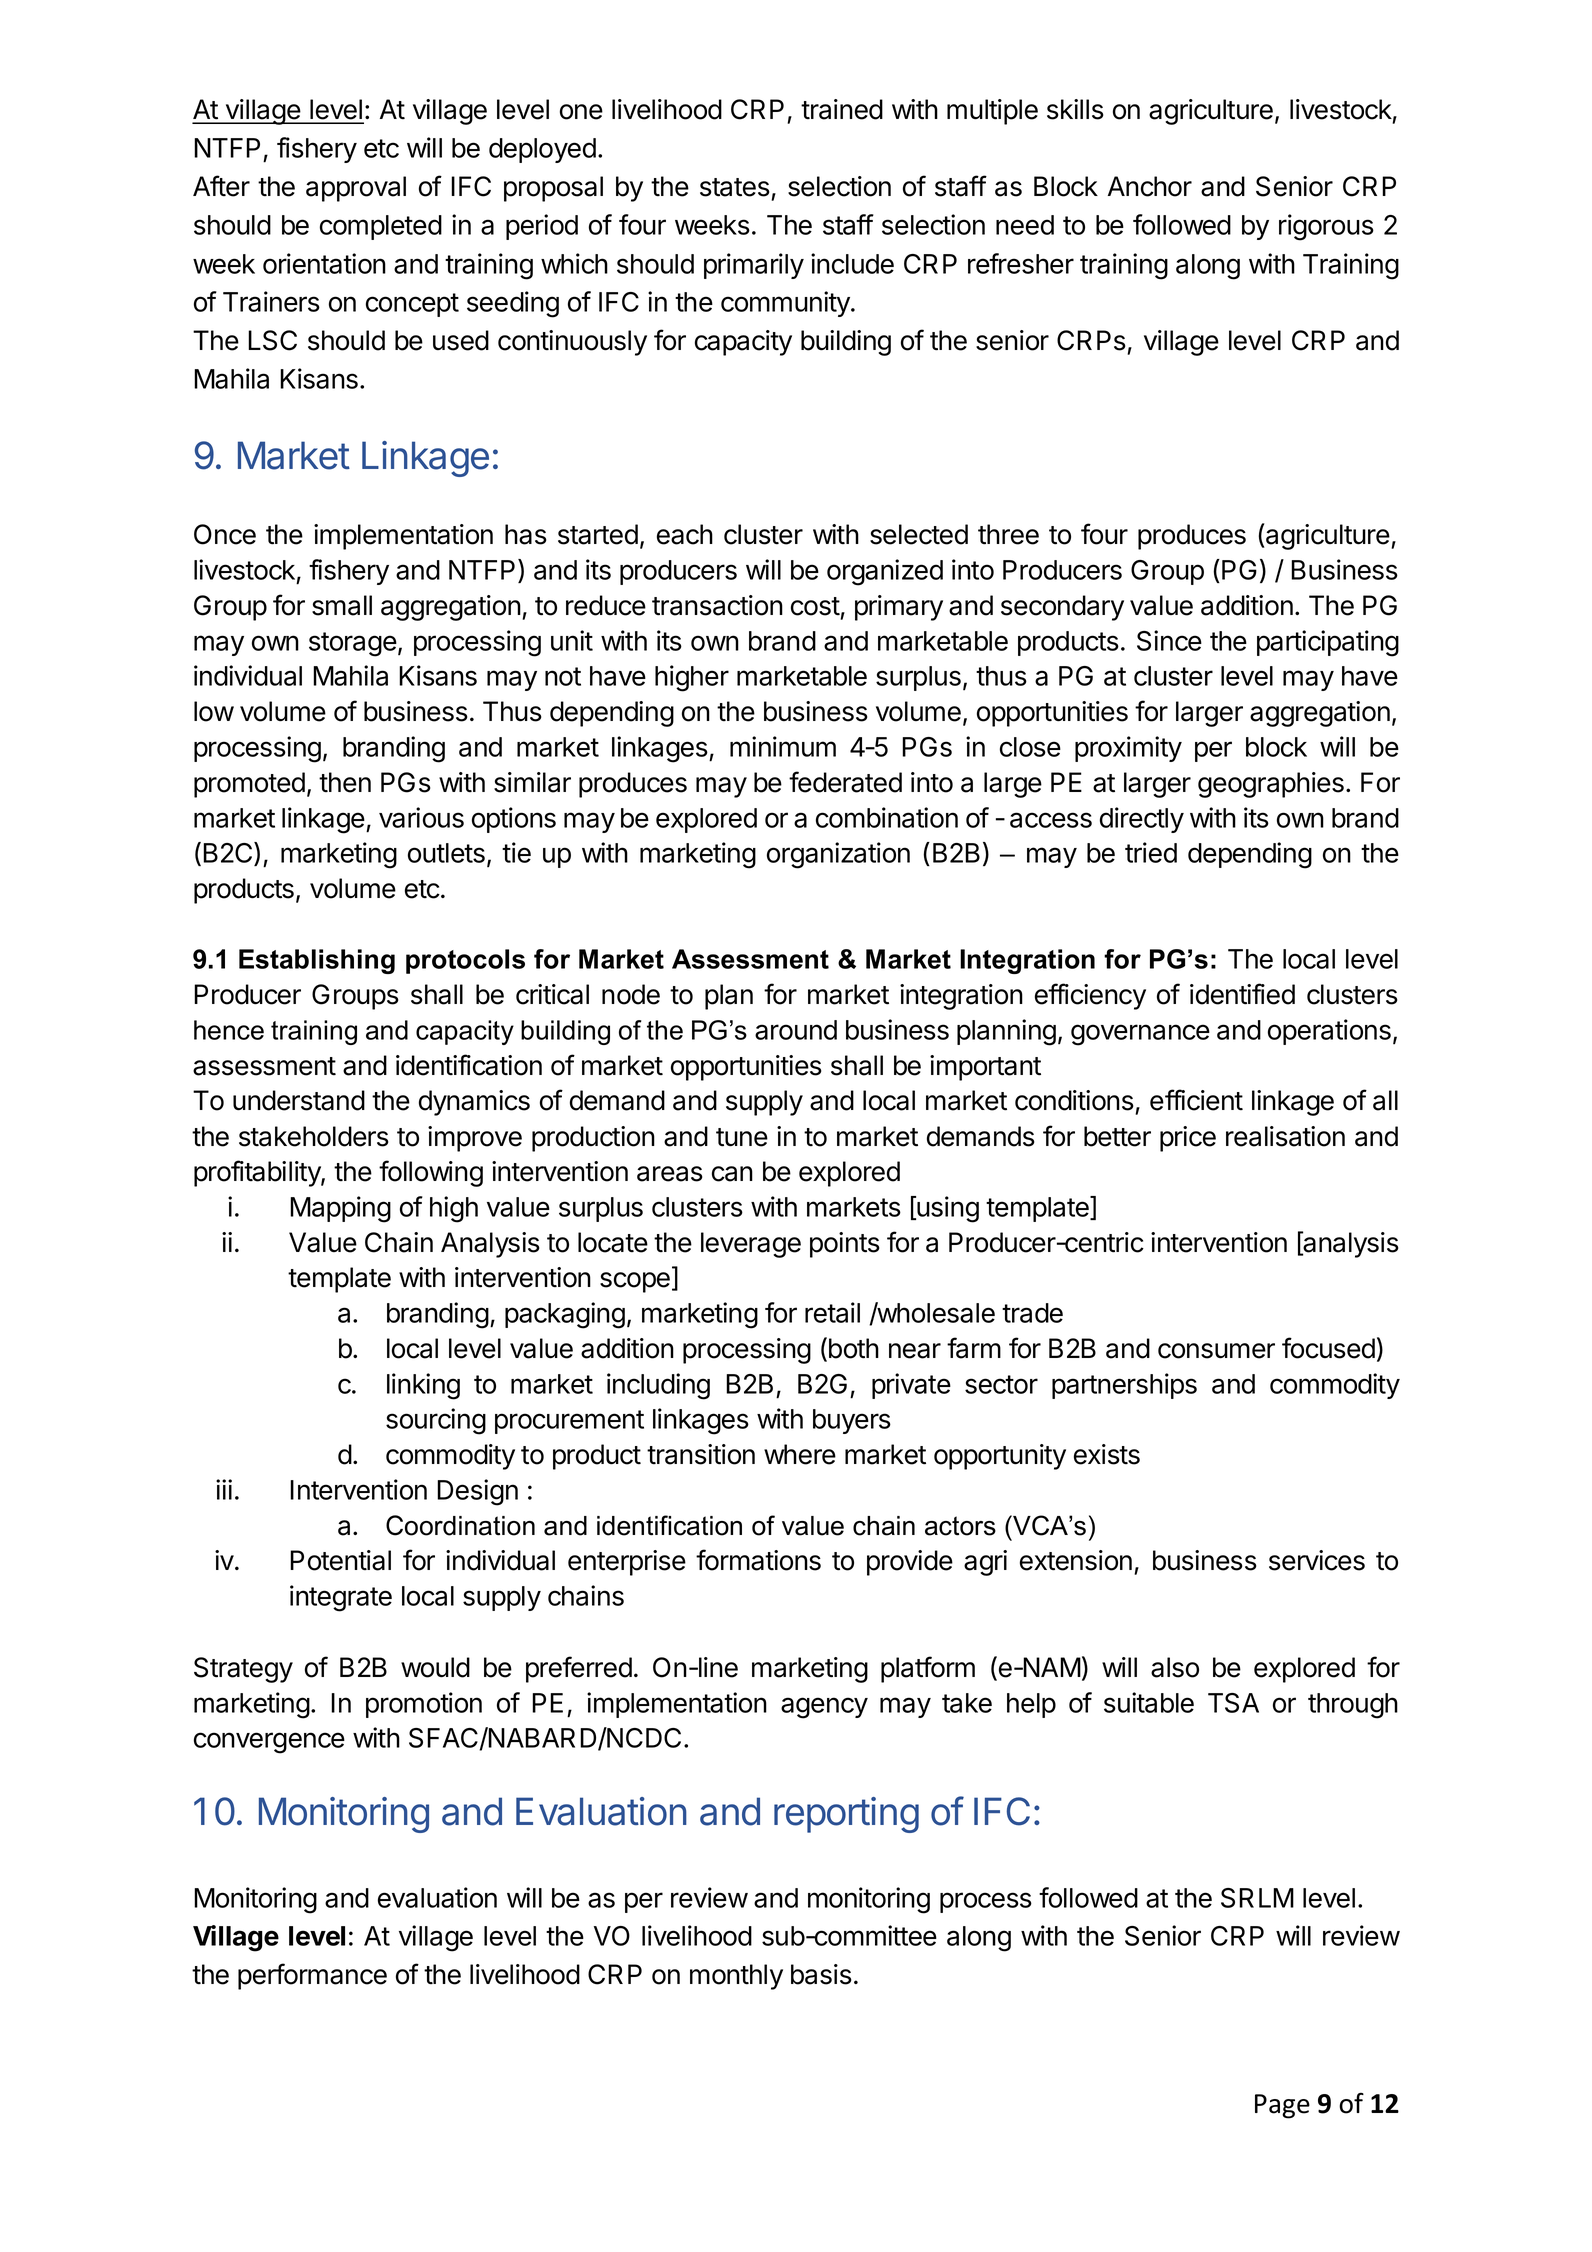 The image size is (1592, 2252). I want to click on linking, so click(423, 1386).
